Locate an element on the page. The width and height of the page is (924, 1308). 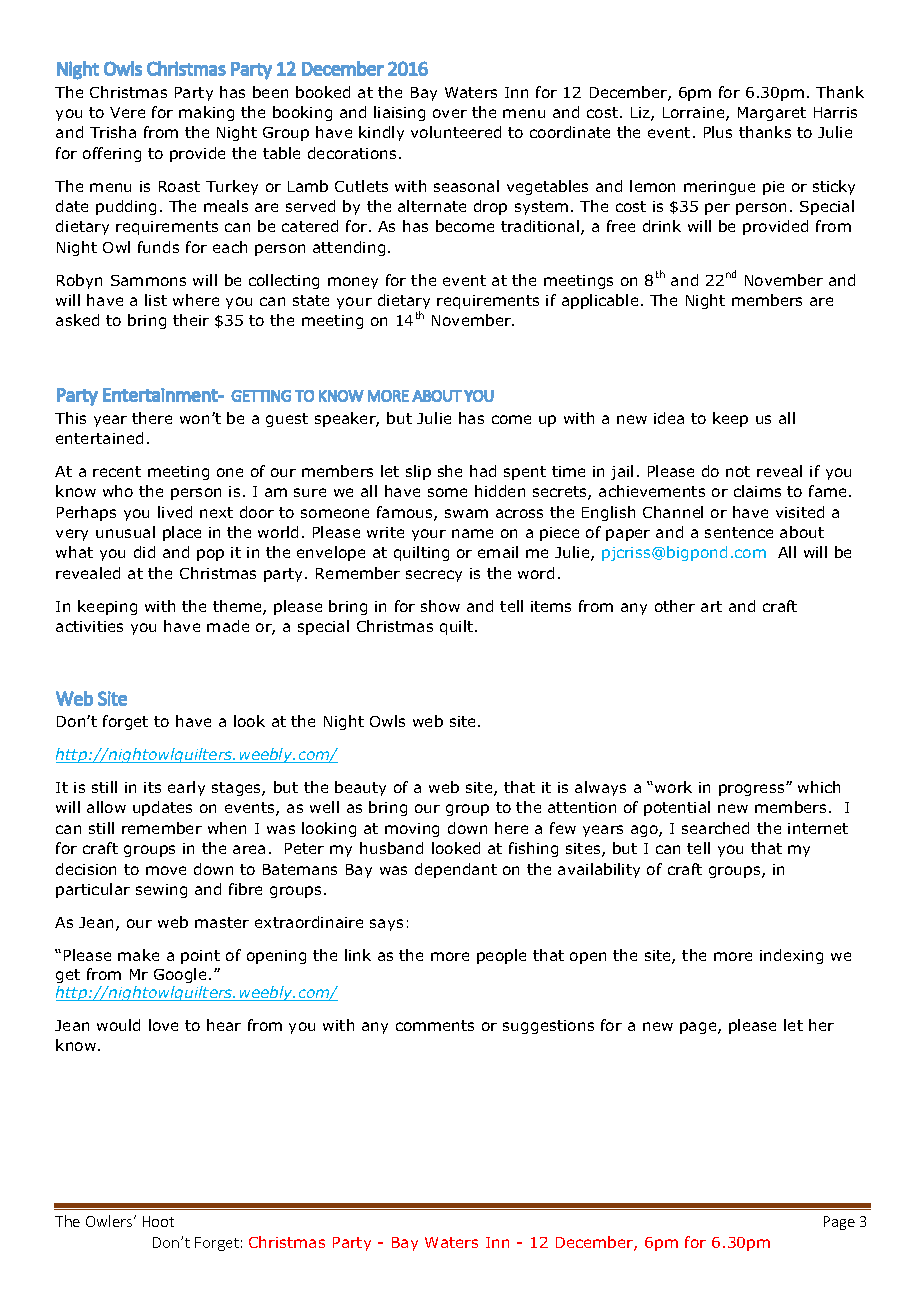
indexing is located at coordinates (791, 956).
